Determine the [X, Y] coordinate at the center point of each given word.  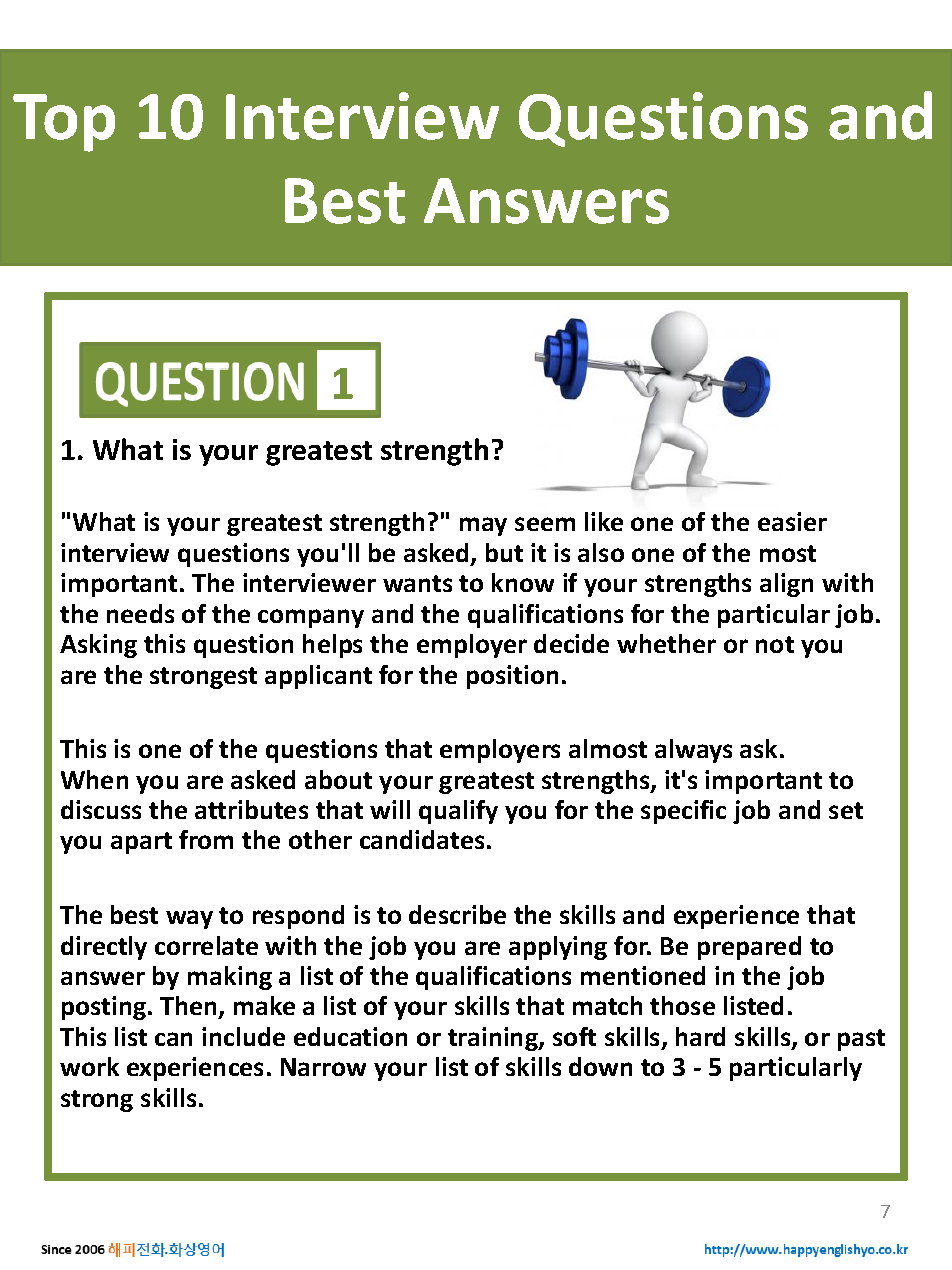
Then [190, 1007]
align [786, 585]
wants [417, 583]
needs [140, 613]
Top [64, 123]
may [483, 526]
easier [792, 521]
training [494, 1039]
